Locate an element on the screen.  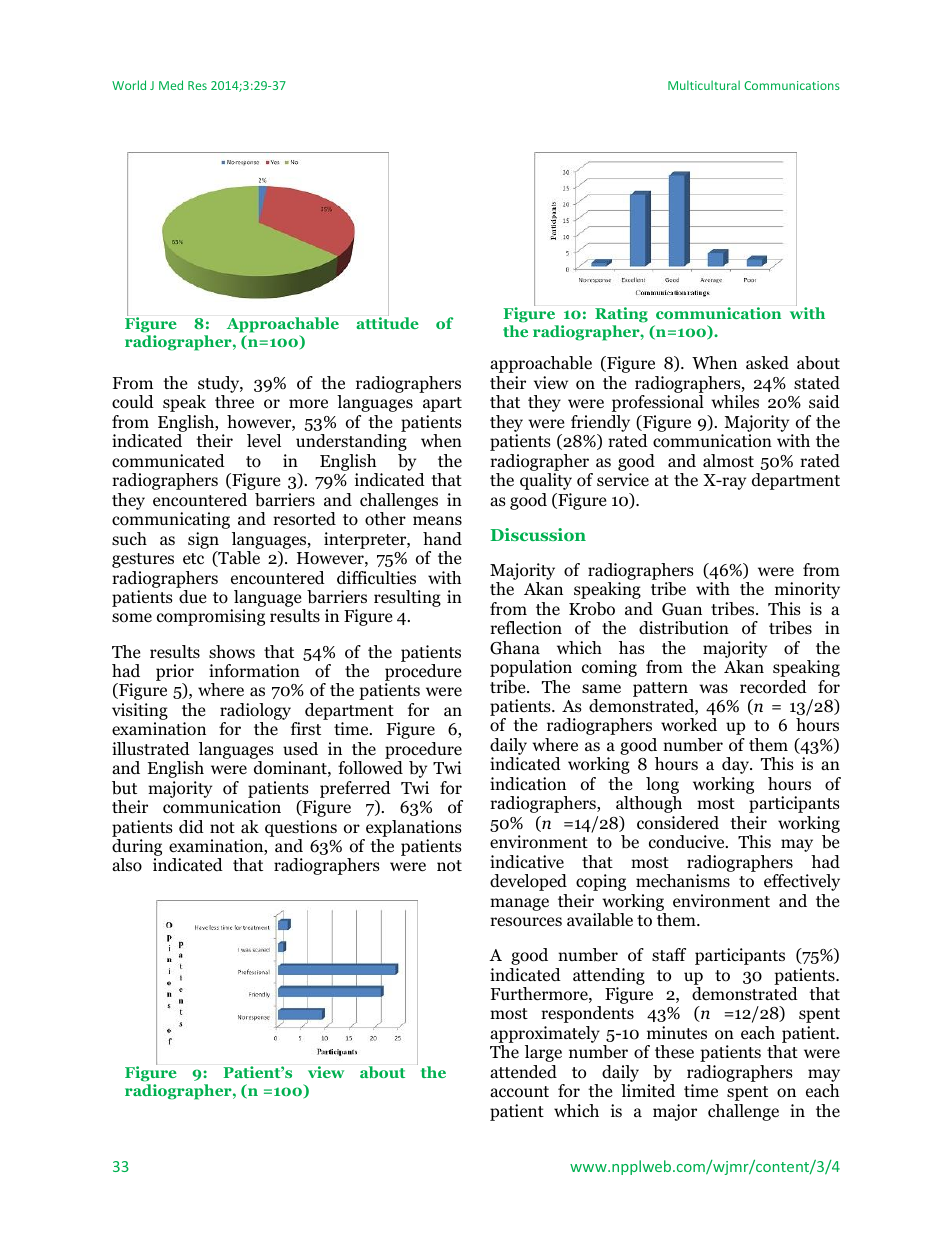
attended is located at coordinates (523, 1072).
